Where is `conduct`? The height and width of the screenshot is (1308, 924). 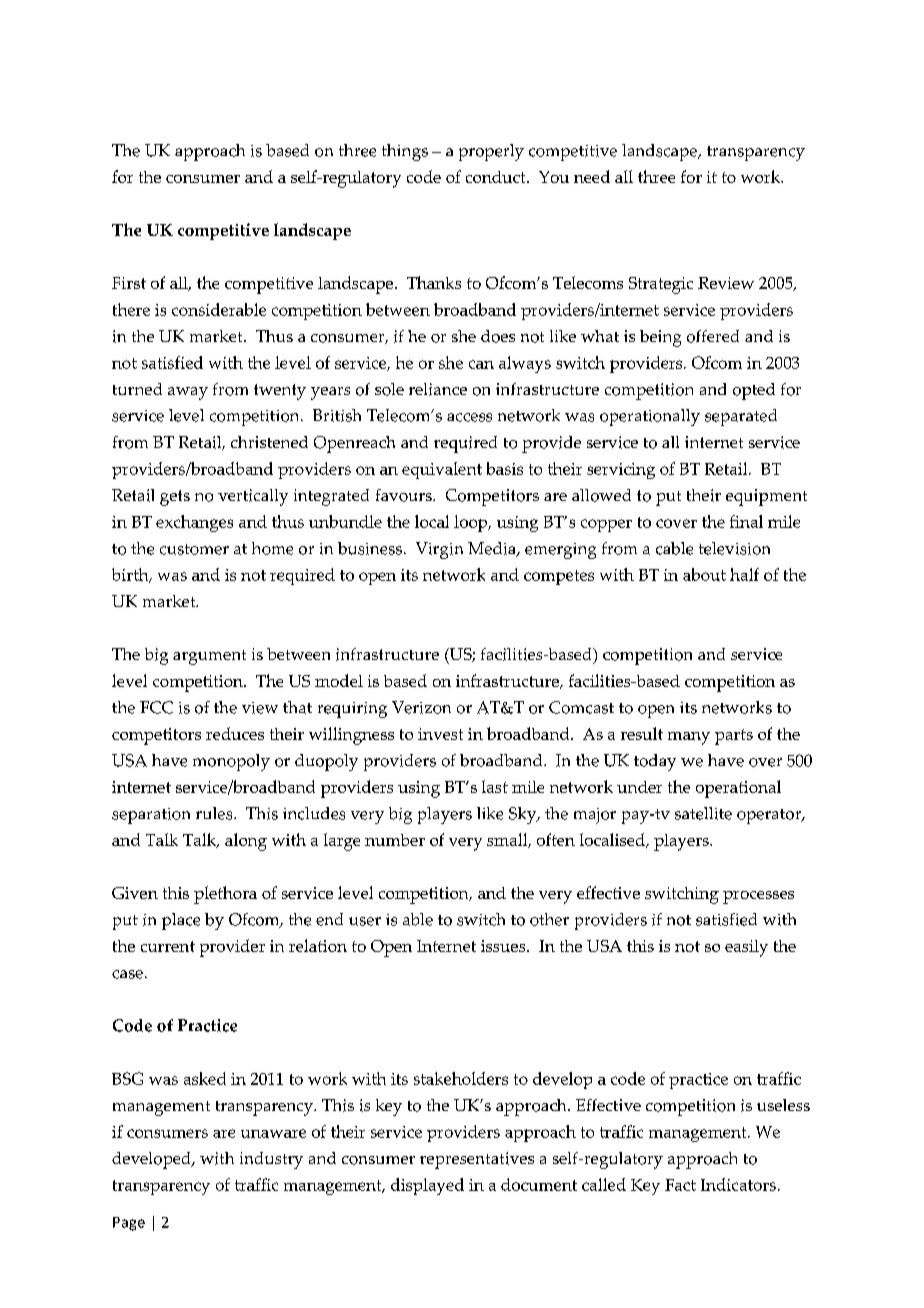 conduct is located at coordinates (497, 177).
